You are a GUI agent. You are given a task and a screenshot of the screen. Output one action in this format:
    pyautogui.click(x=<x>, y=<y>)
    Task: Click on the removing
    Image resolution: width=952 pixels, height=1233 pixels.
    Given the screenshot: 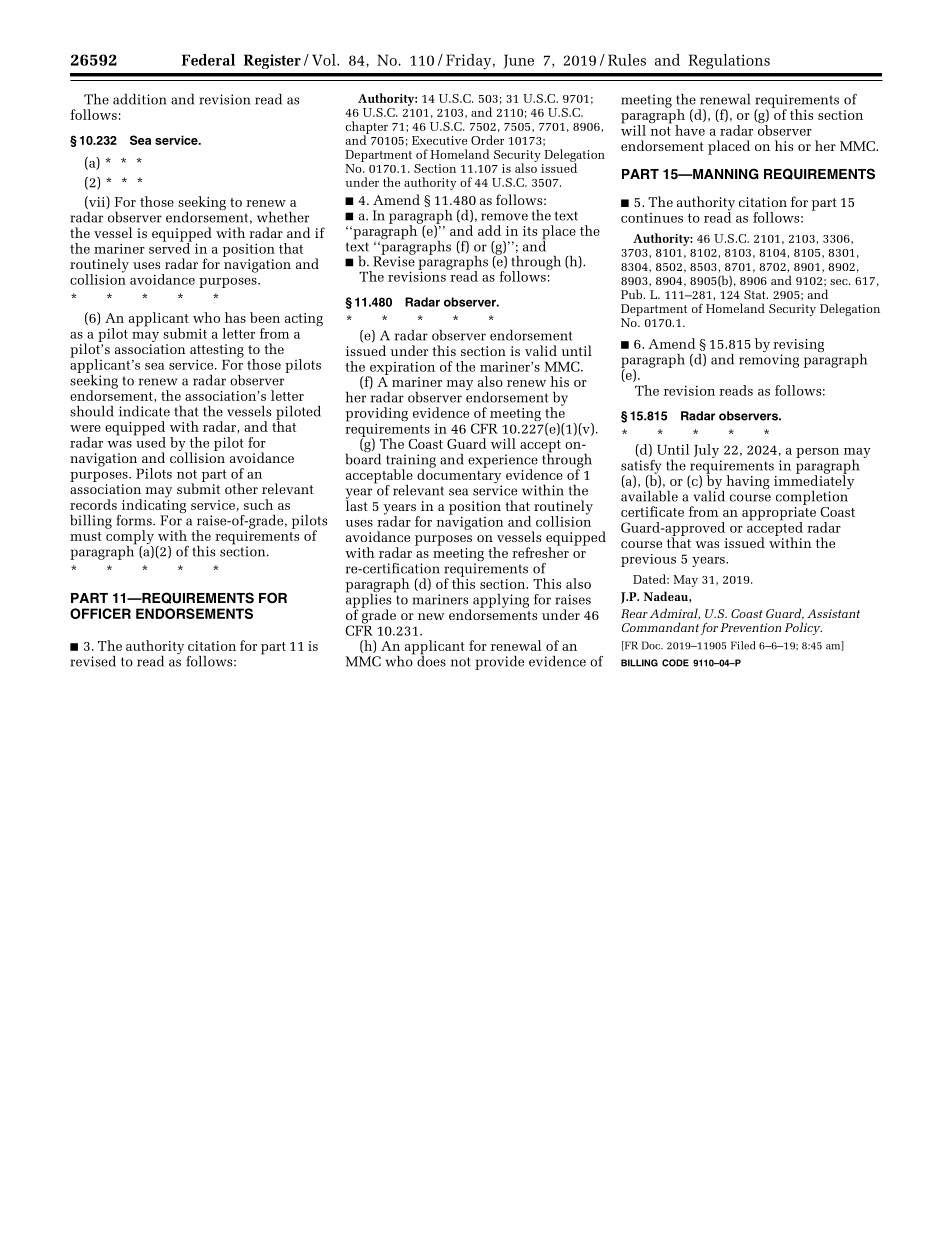 What is the action you would take?
    pyautogui.click(x=769, y=361)
